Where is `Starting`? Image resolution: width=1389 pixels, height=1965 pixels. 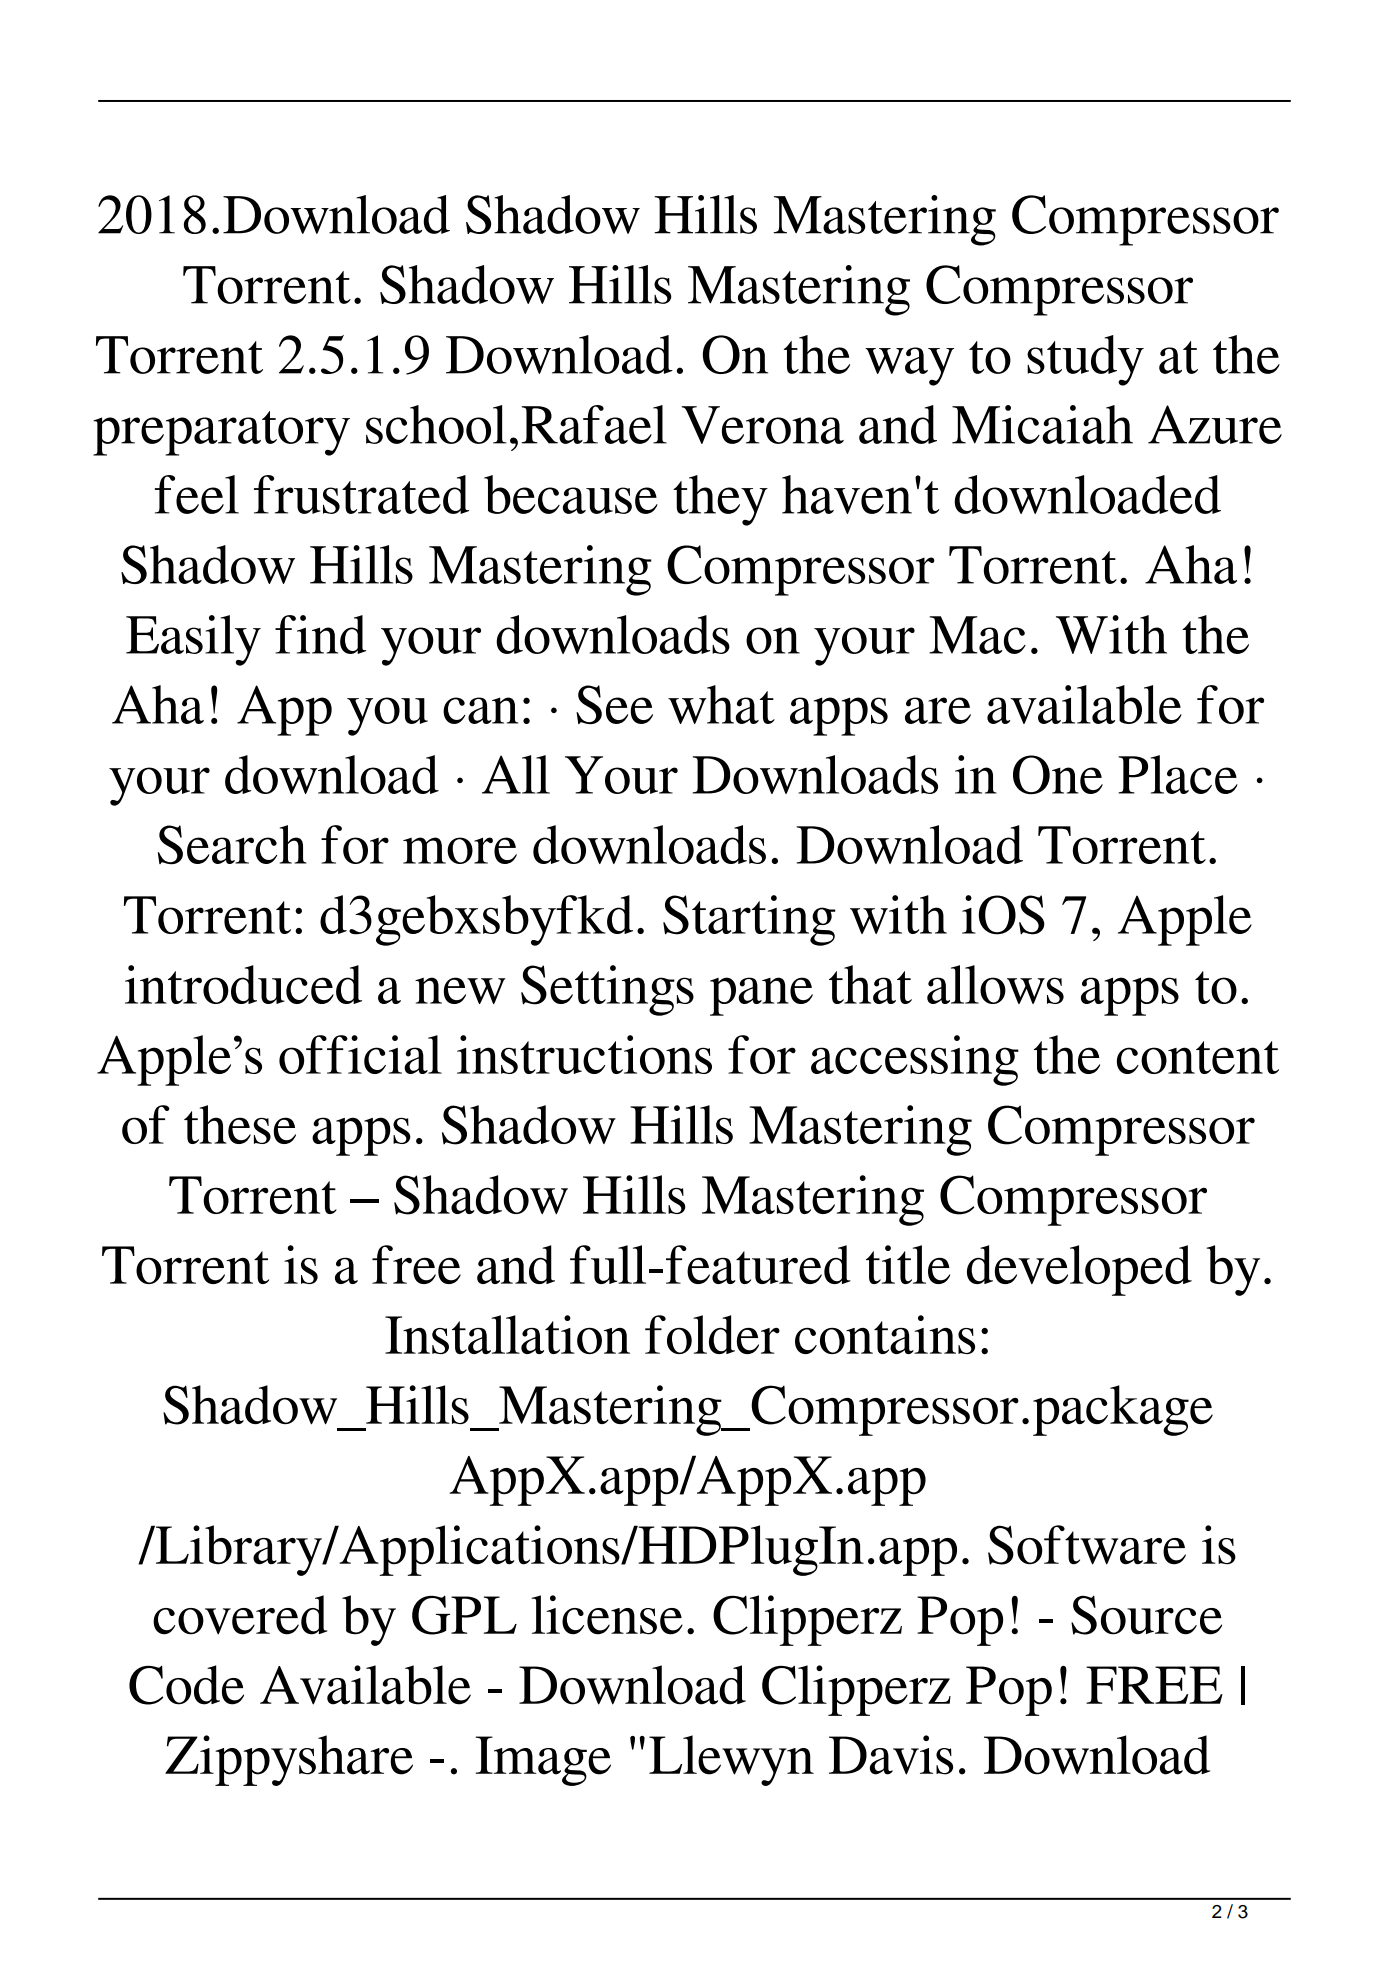 Starting is located at coordinates (749, 920).
